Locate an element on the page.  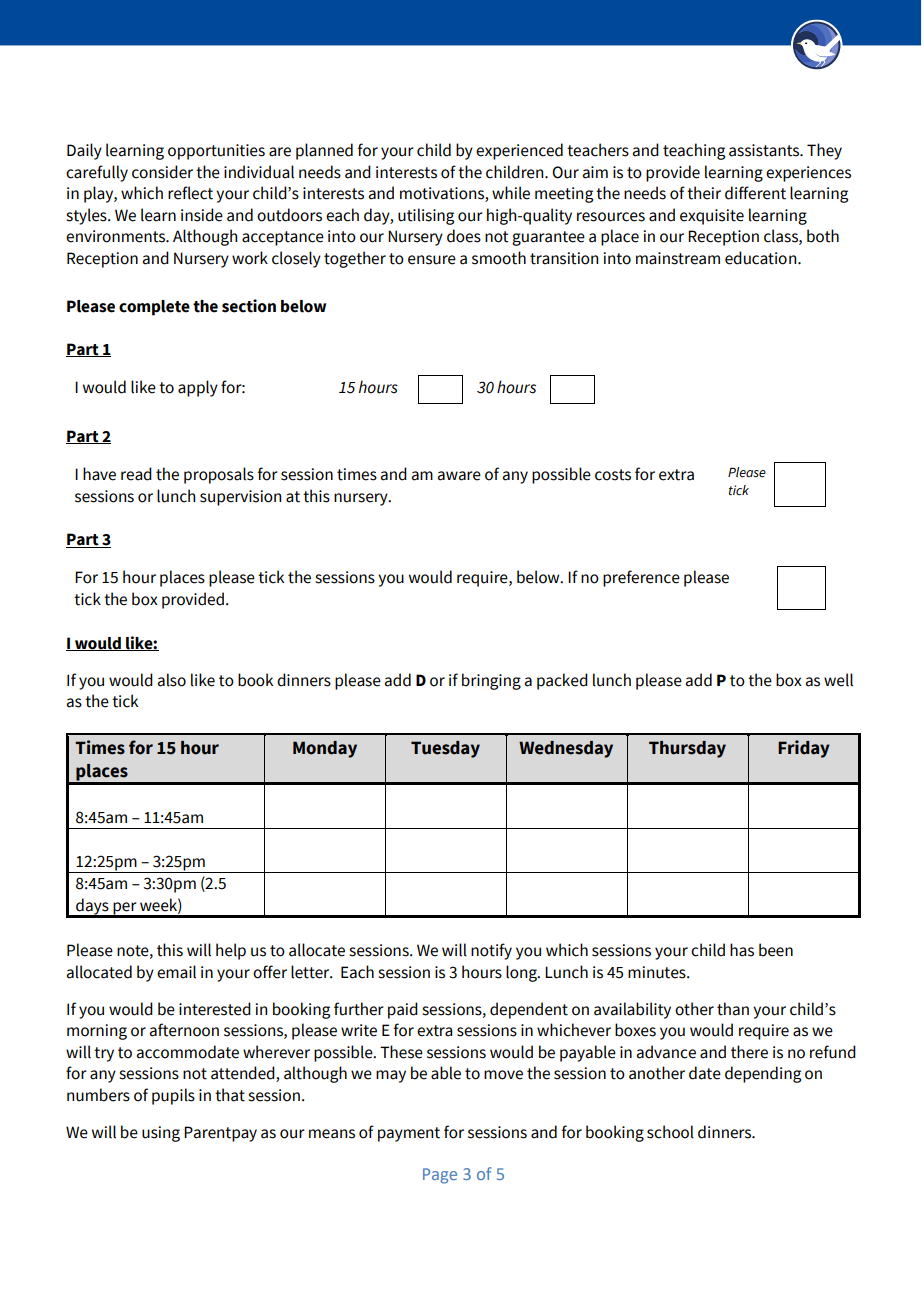
Page is located at coordinates (440, 1176).
